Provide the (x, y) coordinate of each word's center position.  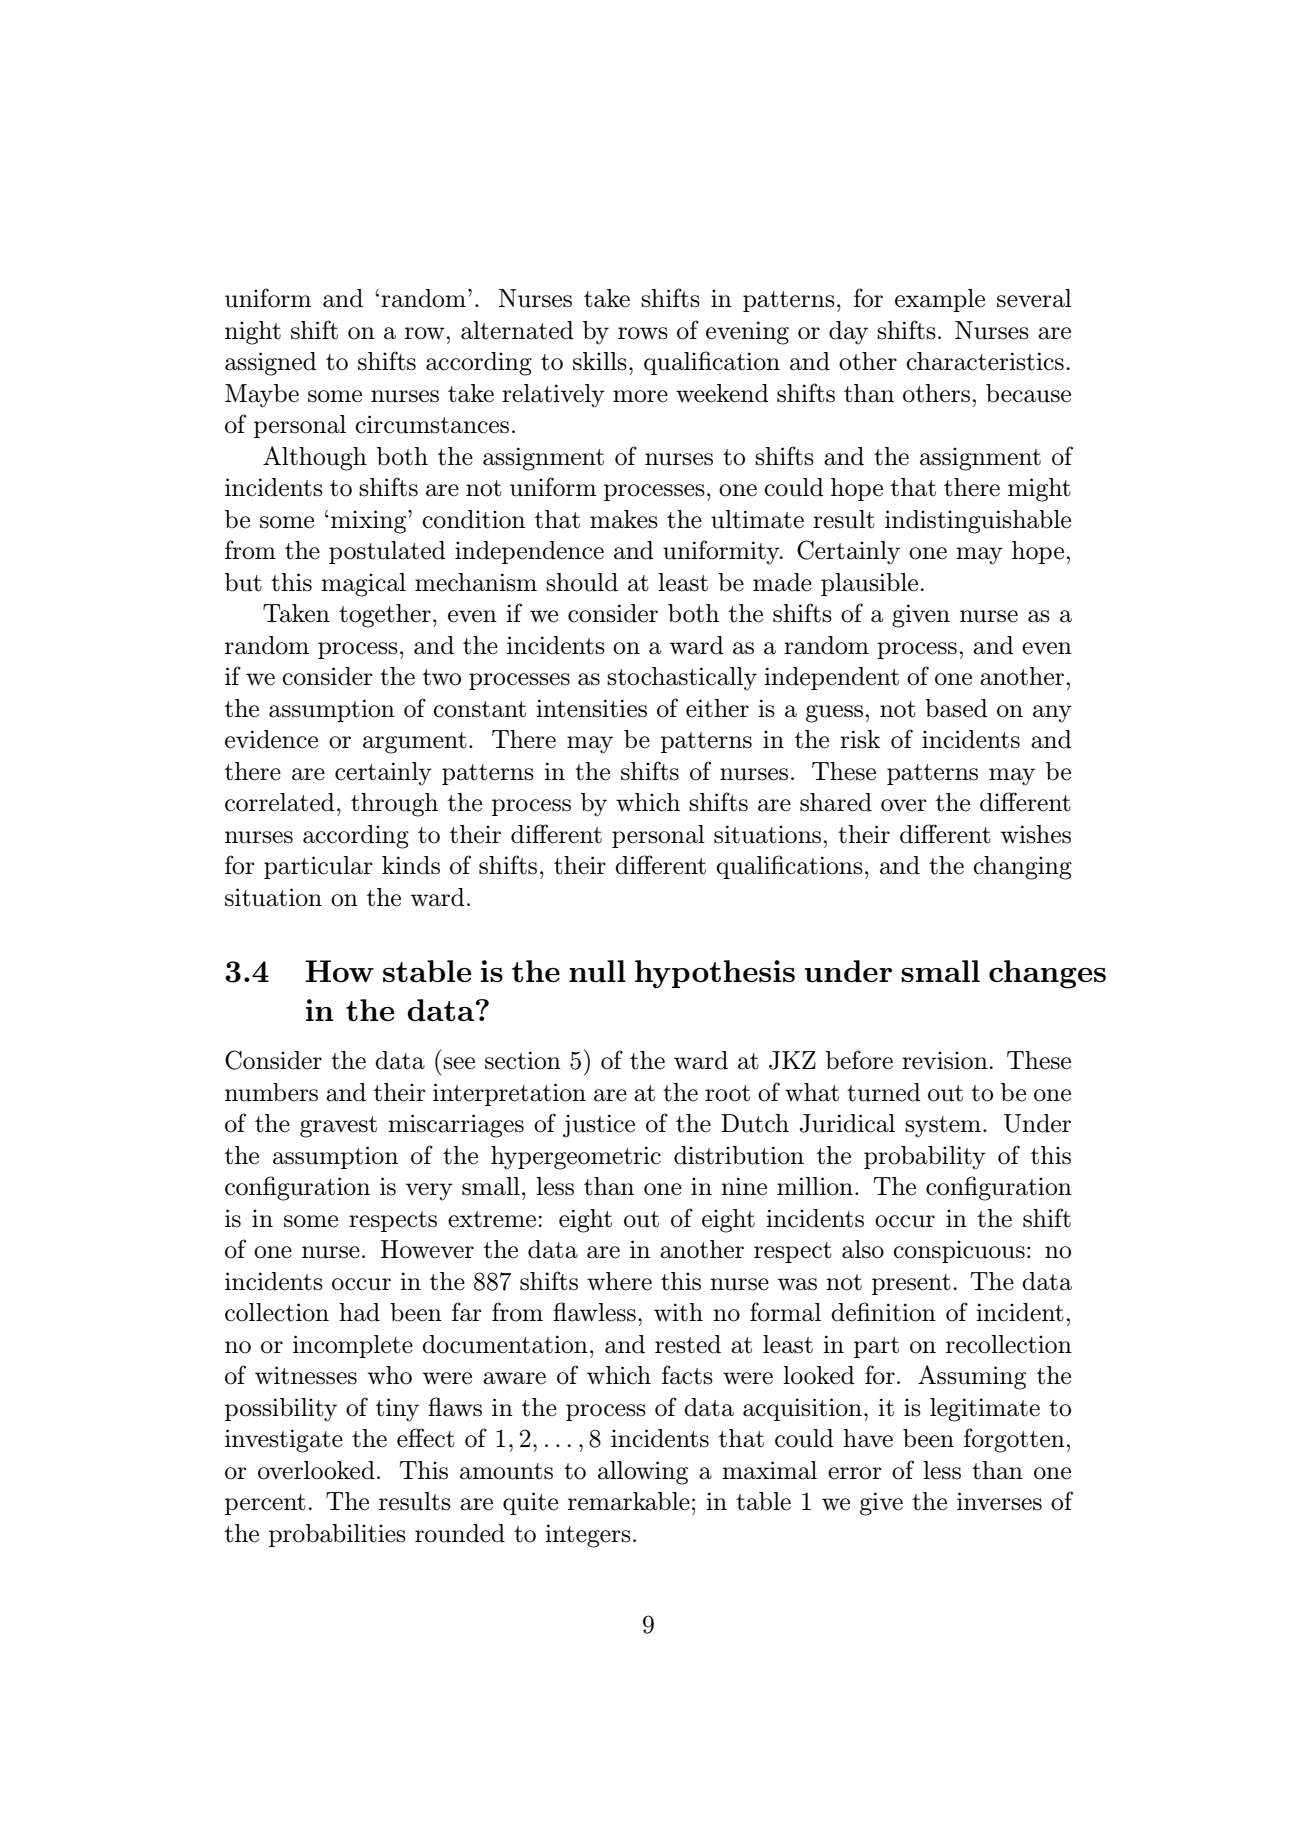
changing (1022, 868)
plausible (869, 584)
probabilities (337, 1535)
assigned (271, 364)
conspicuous (959, 1251)
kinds (411, 865)
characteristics (985, 361)
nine (744, 1186)
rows (643, 333)
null (597, 971)
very (429, 1192)
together (385, 616)
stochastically (682, 679)
